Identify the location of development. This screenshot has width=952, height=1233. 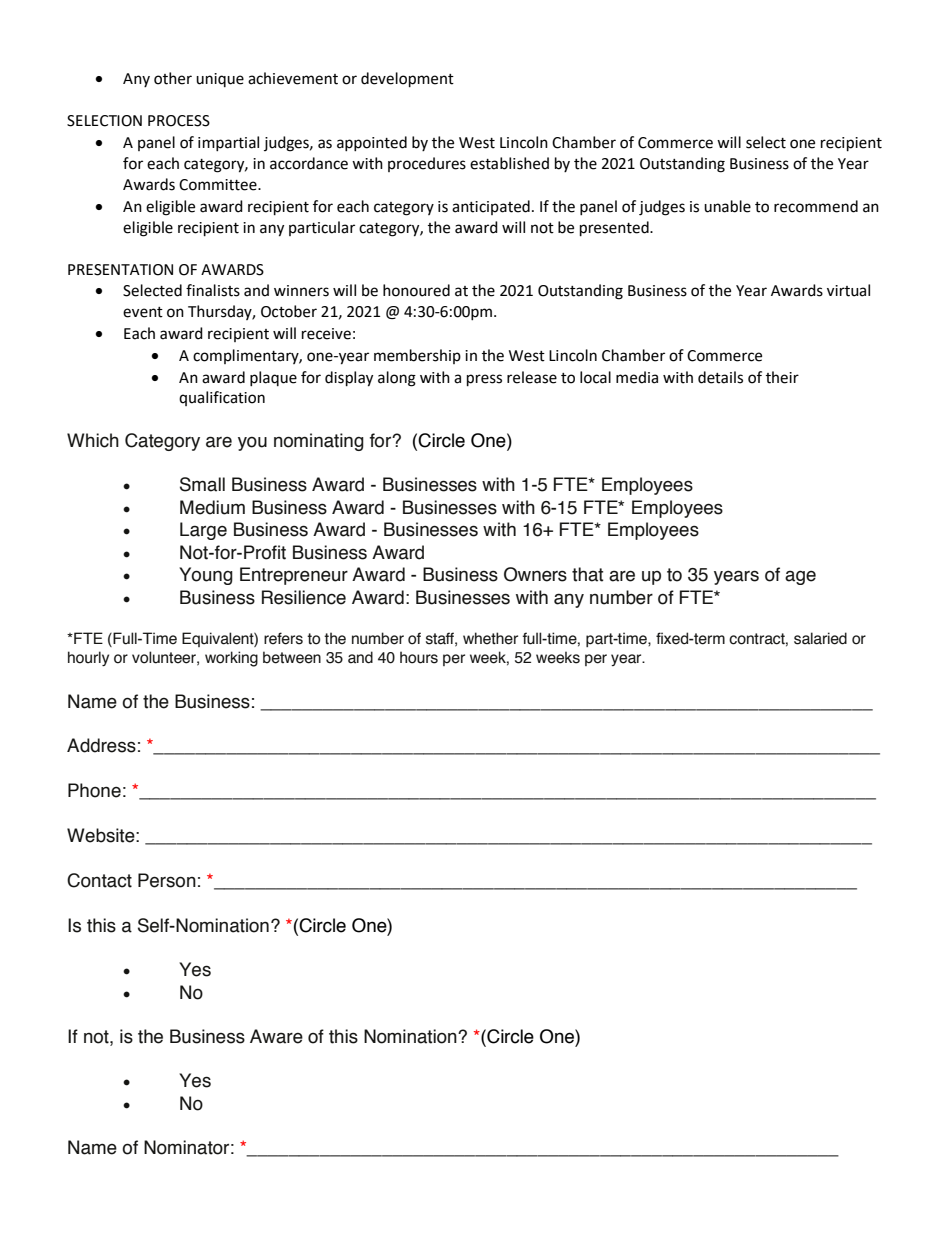
(407, 80).
